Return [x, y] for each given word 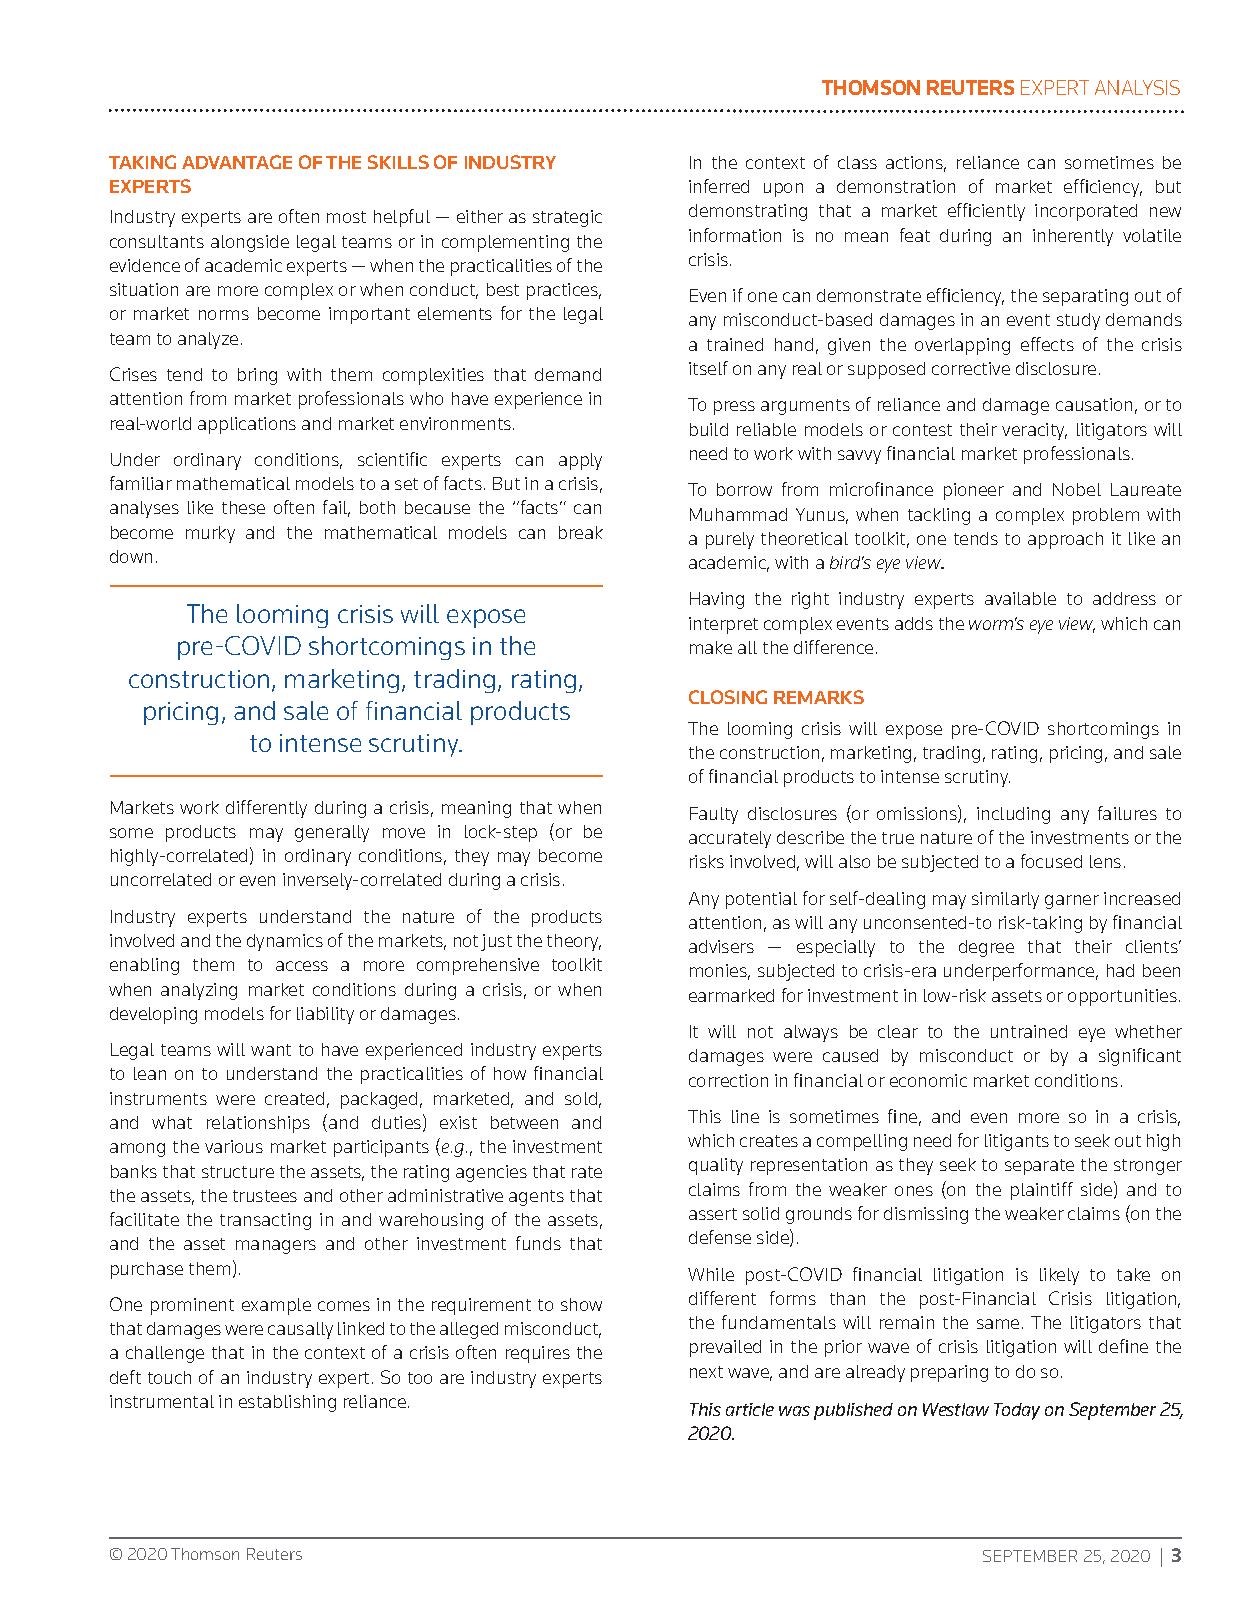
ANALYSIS [1137, 87]
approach [1065, 540]
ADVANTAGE [237, 162]
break [581, 532]
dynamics [285, 942]
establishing [287, 1403]
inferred [719, 186]
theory [574, 942]
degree [986, 948]
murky [210, 534]
